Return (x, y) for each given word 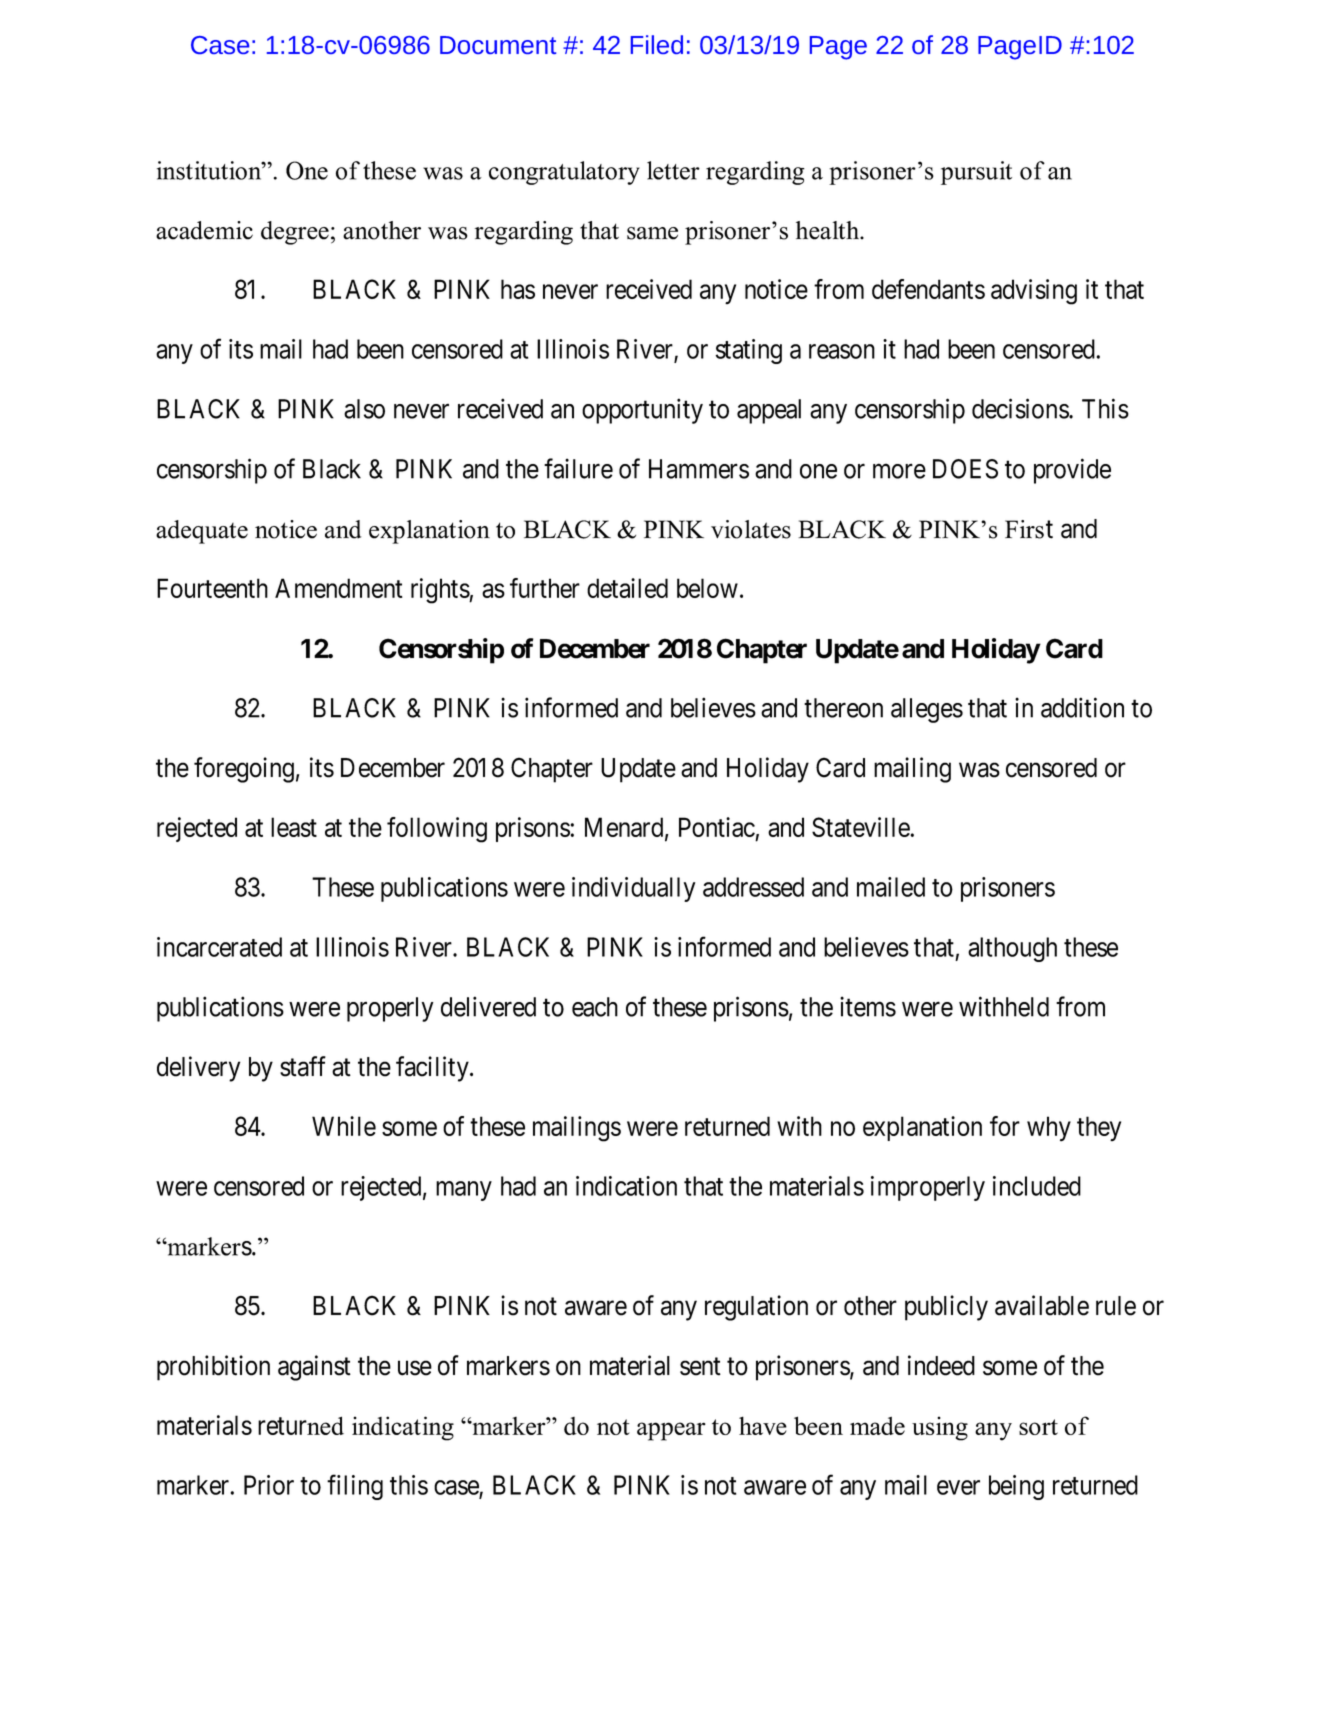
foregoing (244, 770)
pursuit (976, 173)
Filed (657, 44)
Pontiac (717, 827)
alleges (927, 710)
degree (295, 233)
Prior (269, 1485)
